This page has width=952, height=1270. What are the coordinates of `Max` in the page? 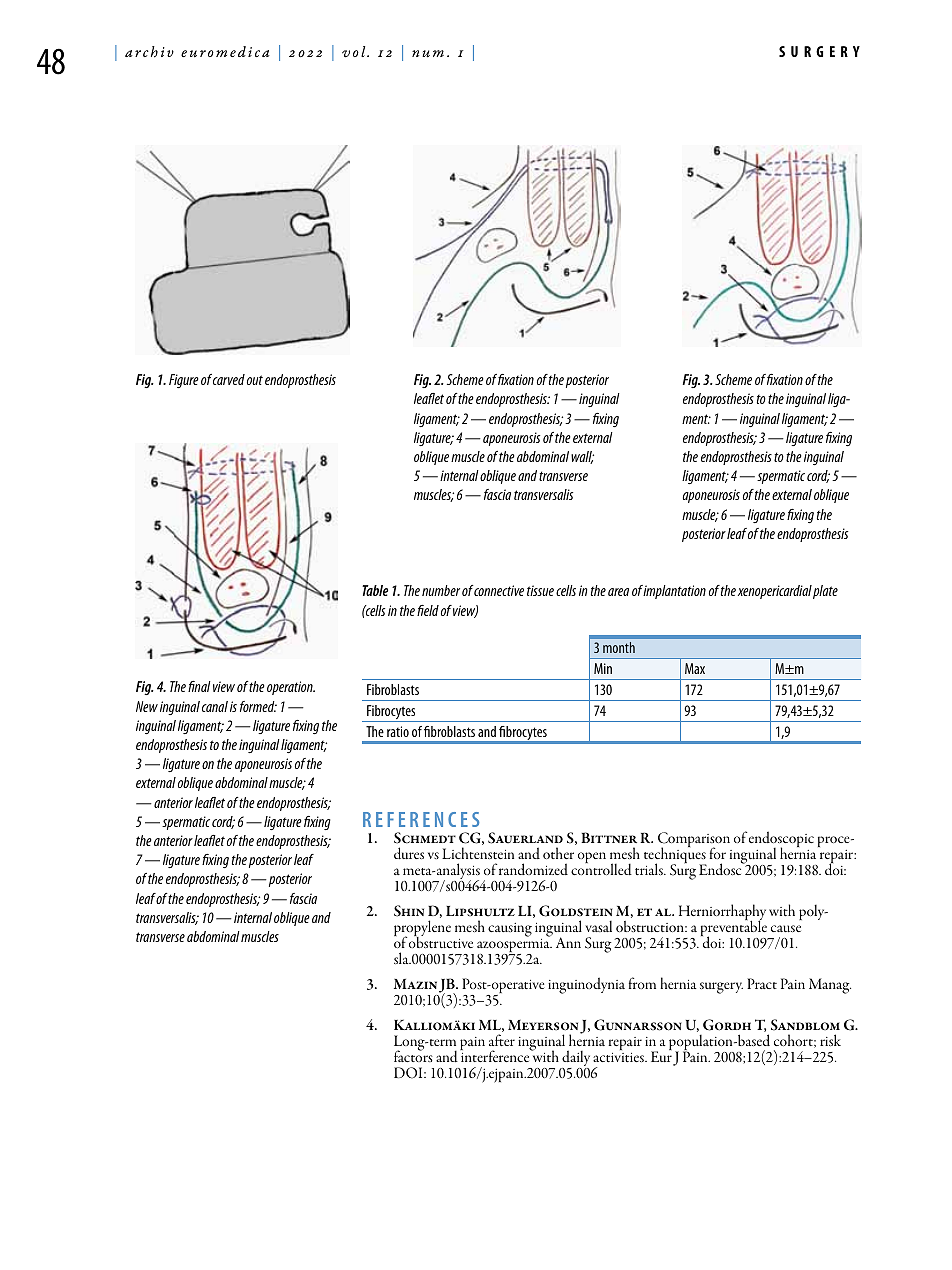 It's located at (695, 668).
